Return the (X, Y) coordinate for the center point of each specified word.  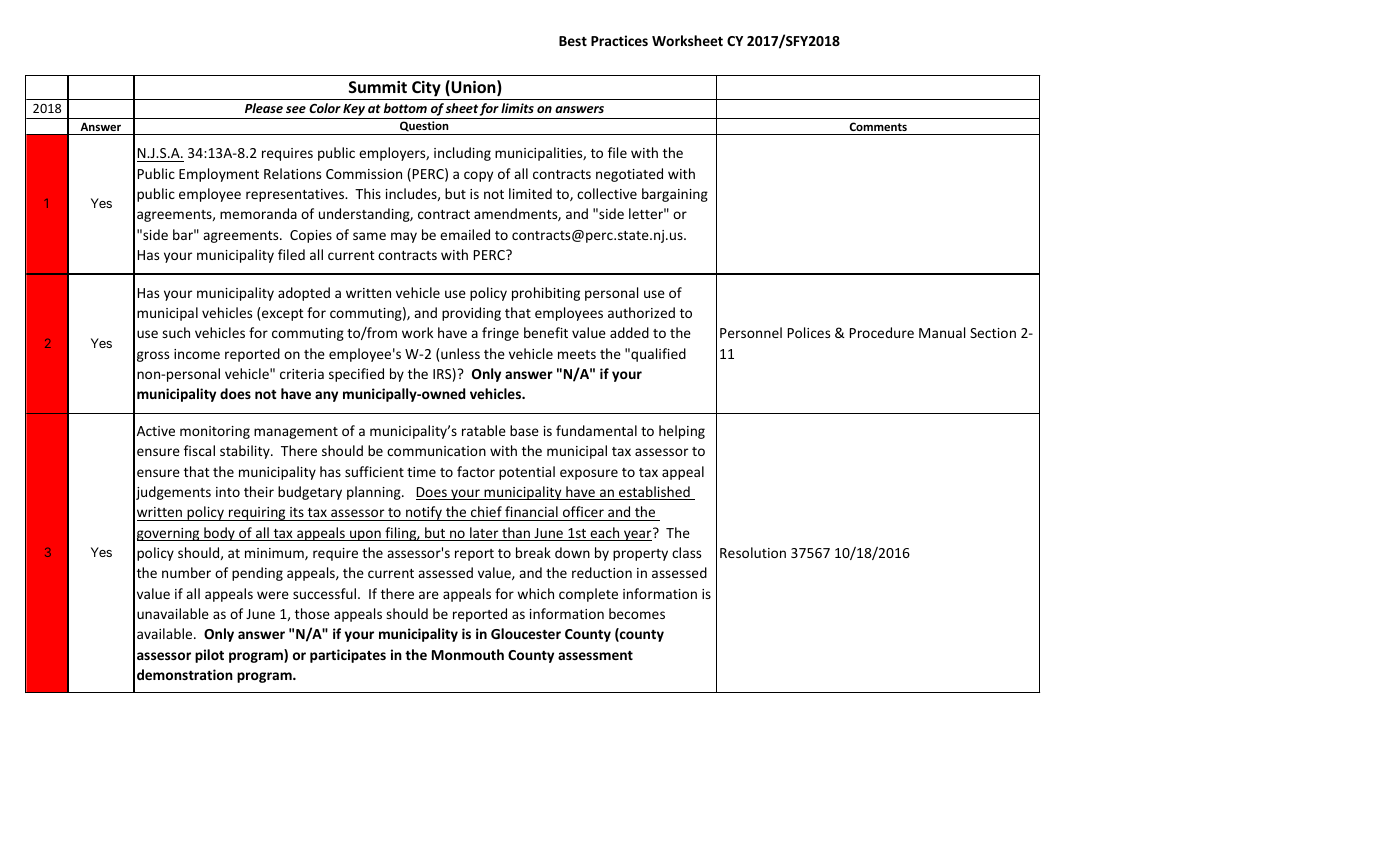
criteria (302, 374)
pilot (209, 656)
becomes (637, 613)
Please (264, 108)
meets (577, 354)
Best (573, 41)
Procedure (882, 332)
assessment (595, 655)
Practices (619, 40)
